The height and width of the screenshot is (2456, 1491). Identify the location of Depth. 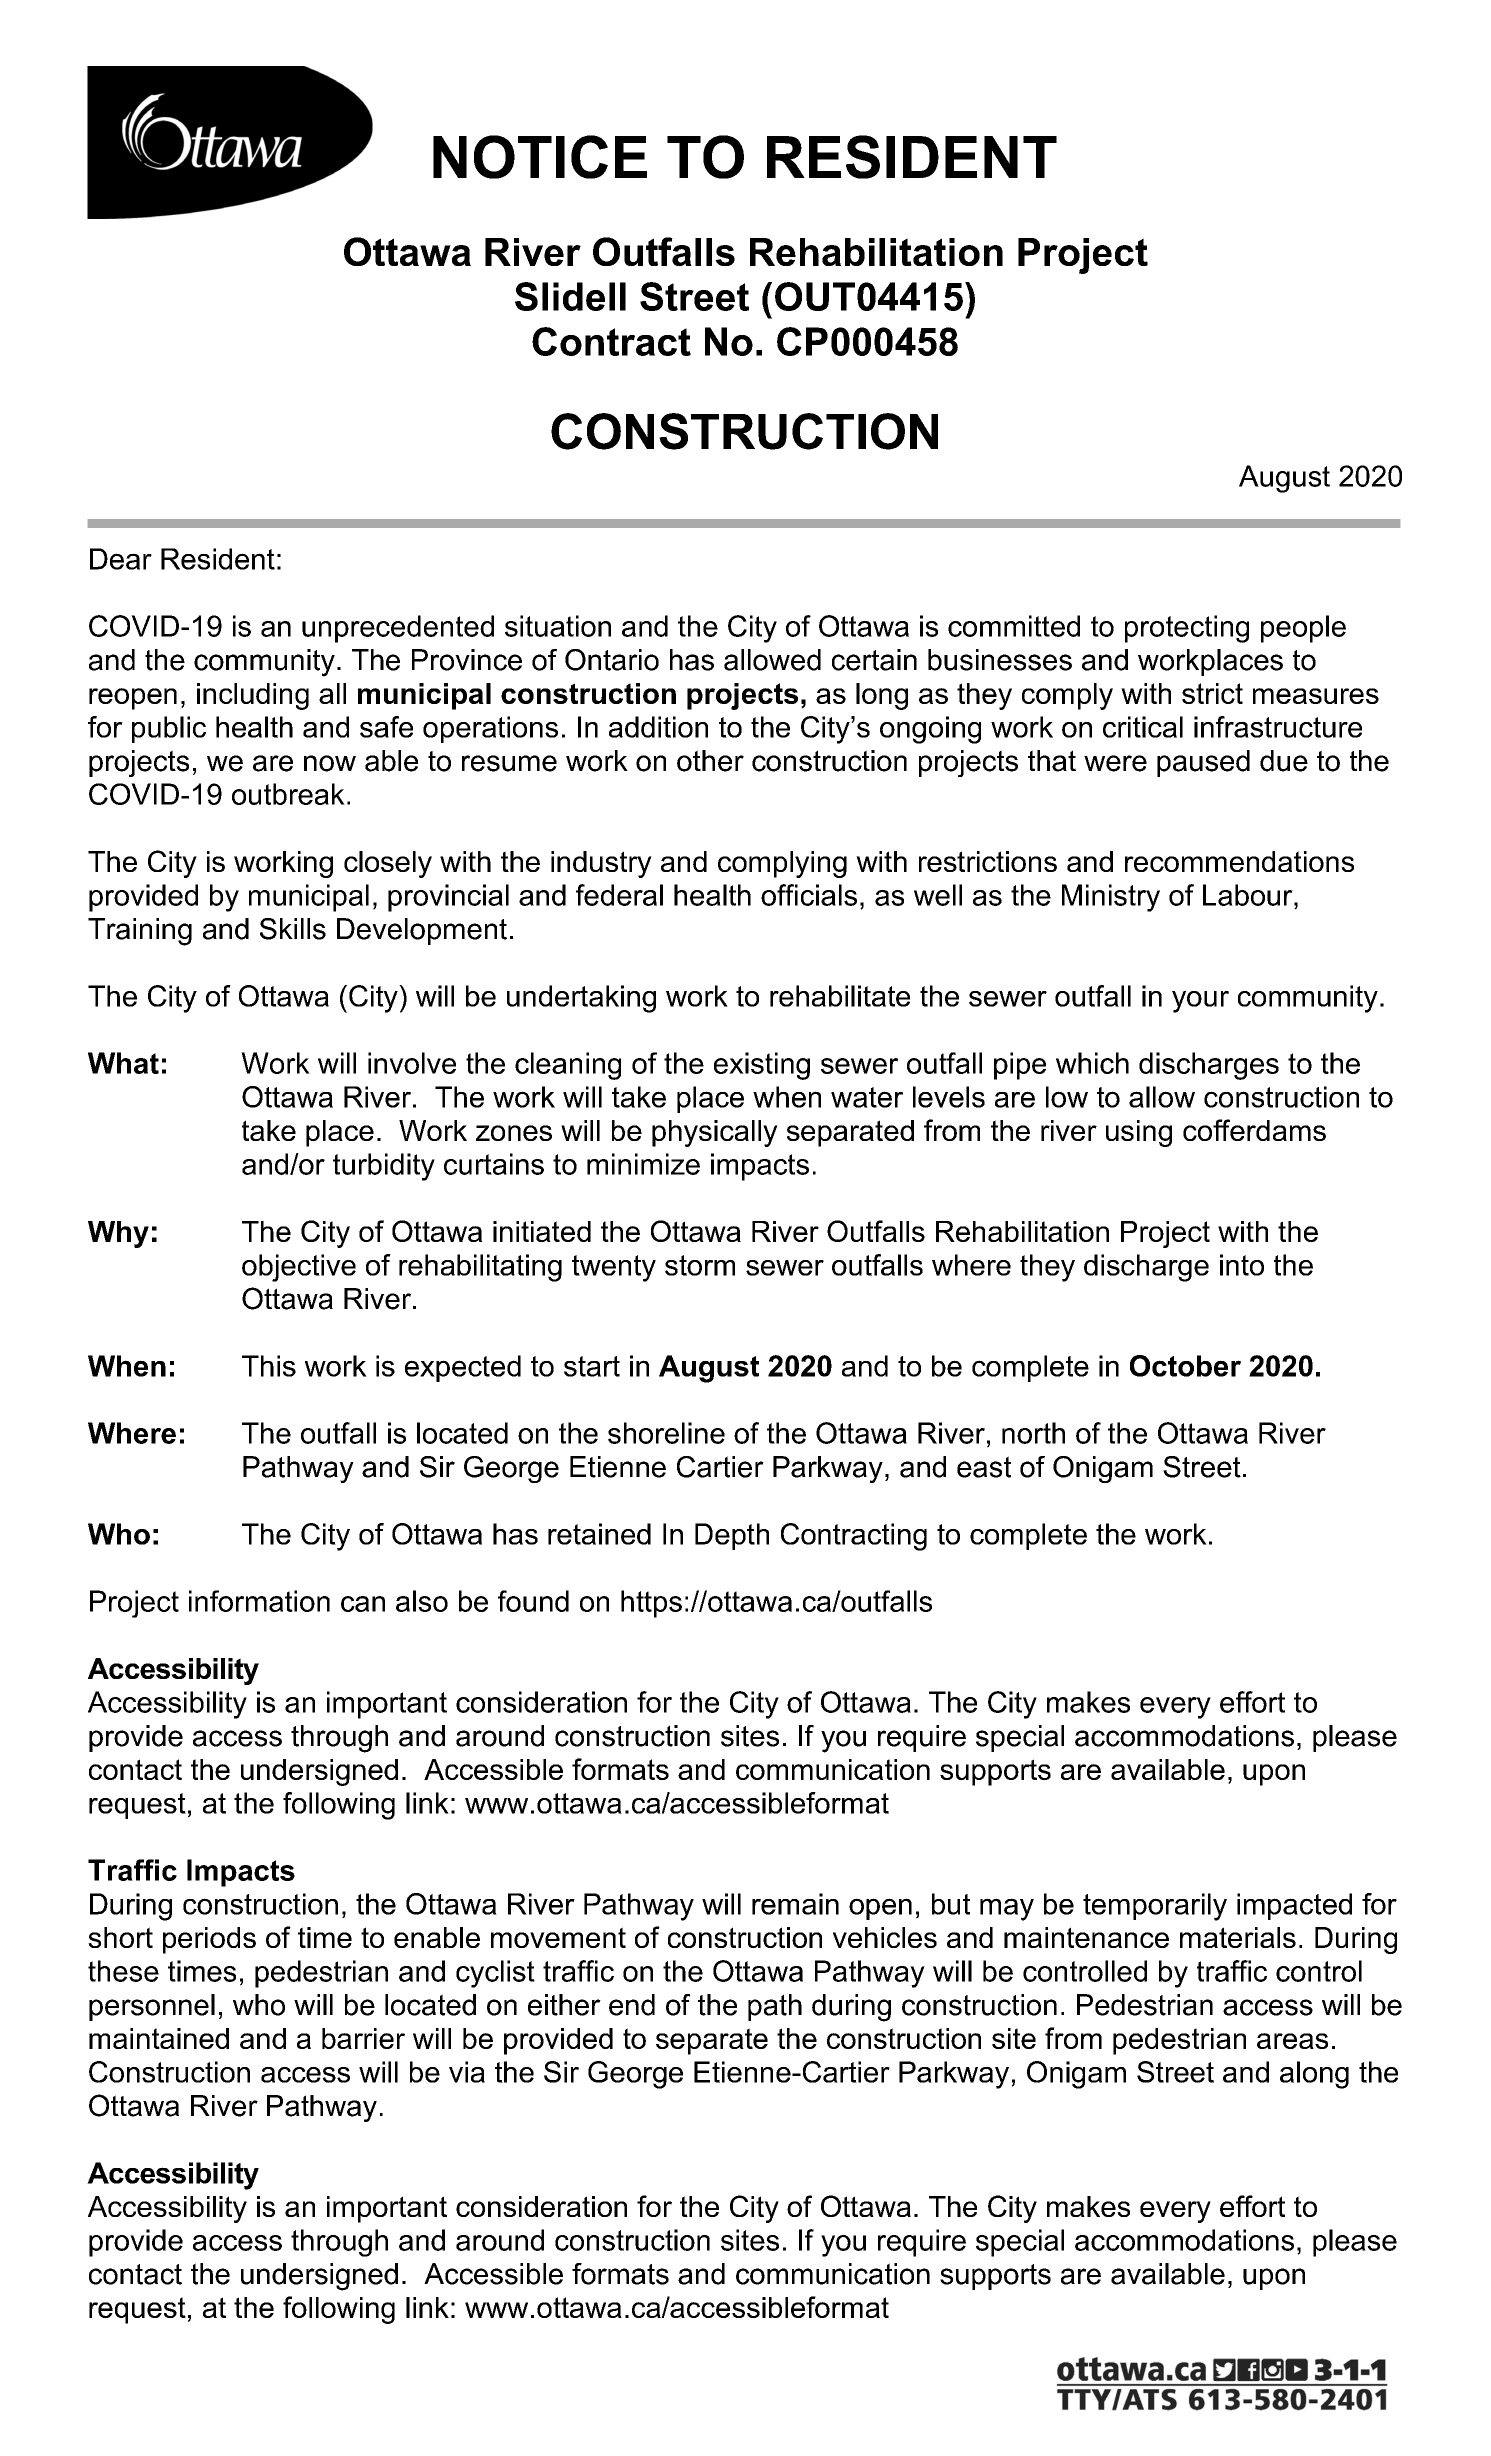
(732, 1536).
